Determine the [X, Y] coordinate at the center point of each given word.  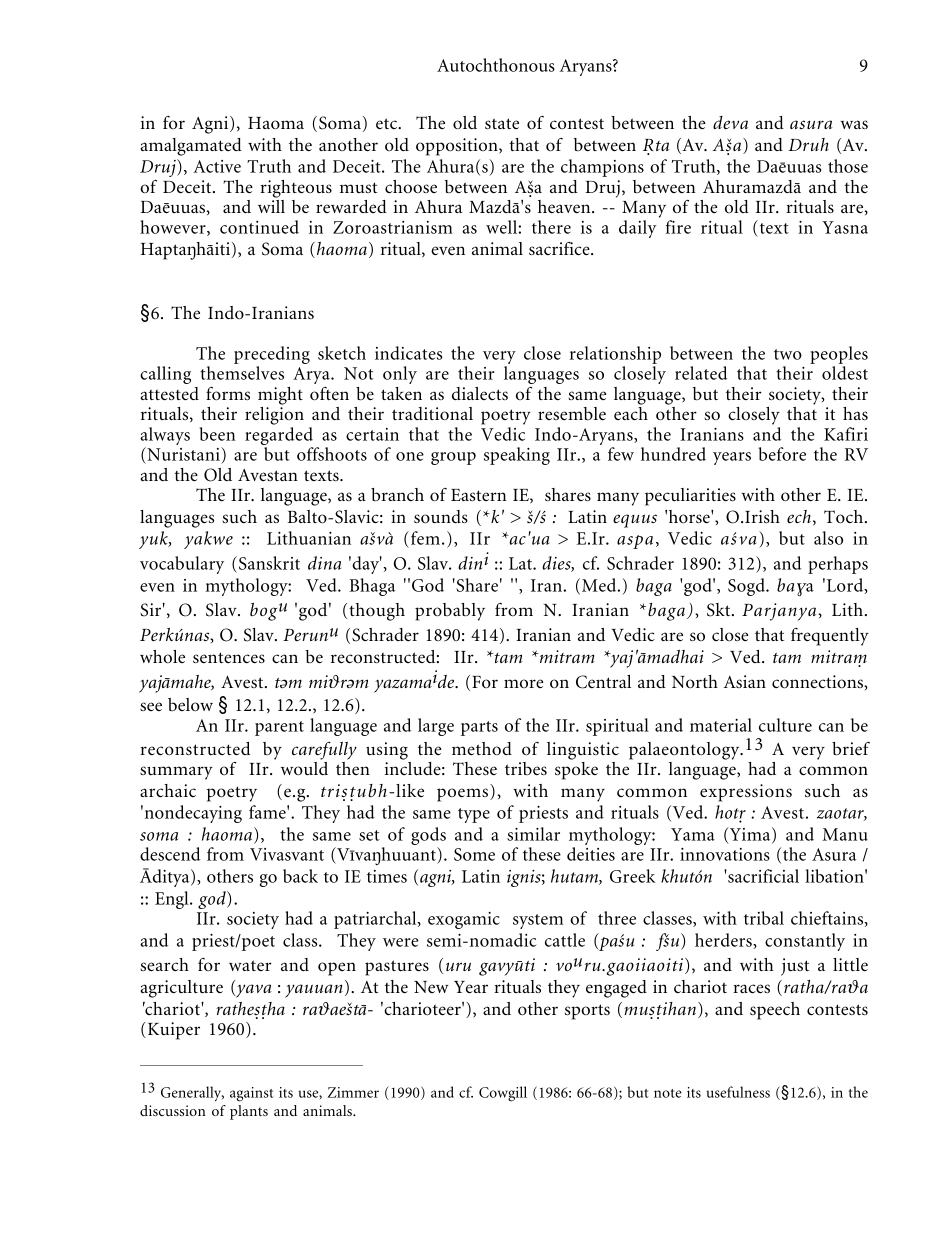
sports [587, 1012]
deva [730, 122]
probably [450, 612]
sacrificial [762, 876]
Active [217, 166]
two [788, 354]
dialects [480, 393]
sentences [229, 657]
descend [170, 854]
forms [228, 393]
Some [474, 854]
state [502, 123]
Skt [720, 610]
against [251, 1094]
